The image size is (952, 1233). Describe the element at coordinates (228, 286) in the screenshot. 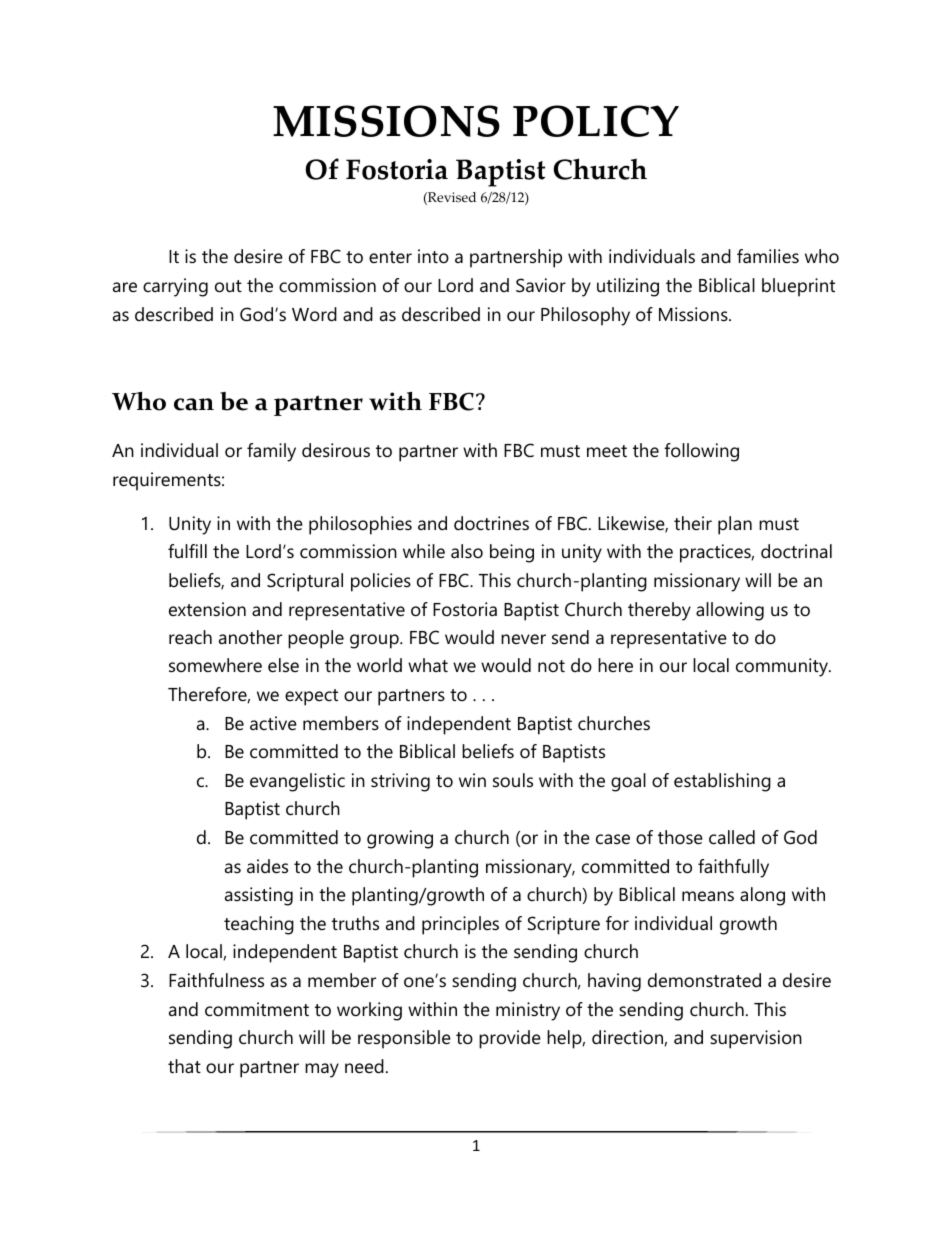

I see `out` at that location.
